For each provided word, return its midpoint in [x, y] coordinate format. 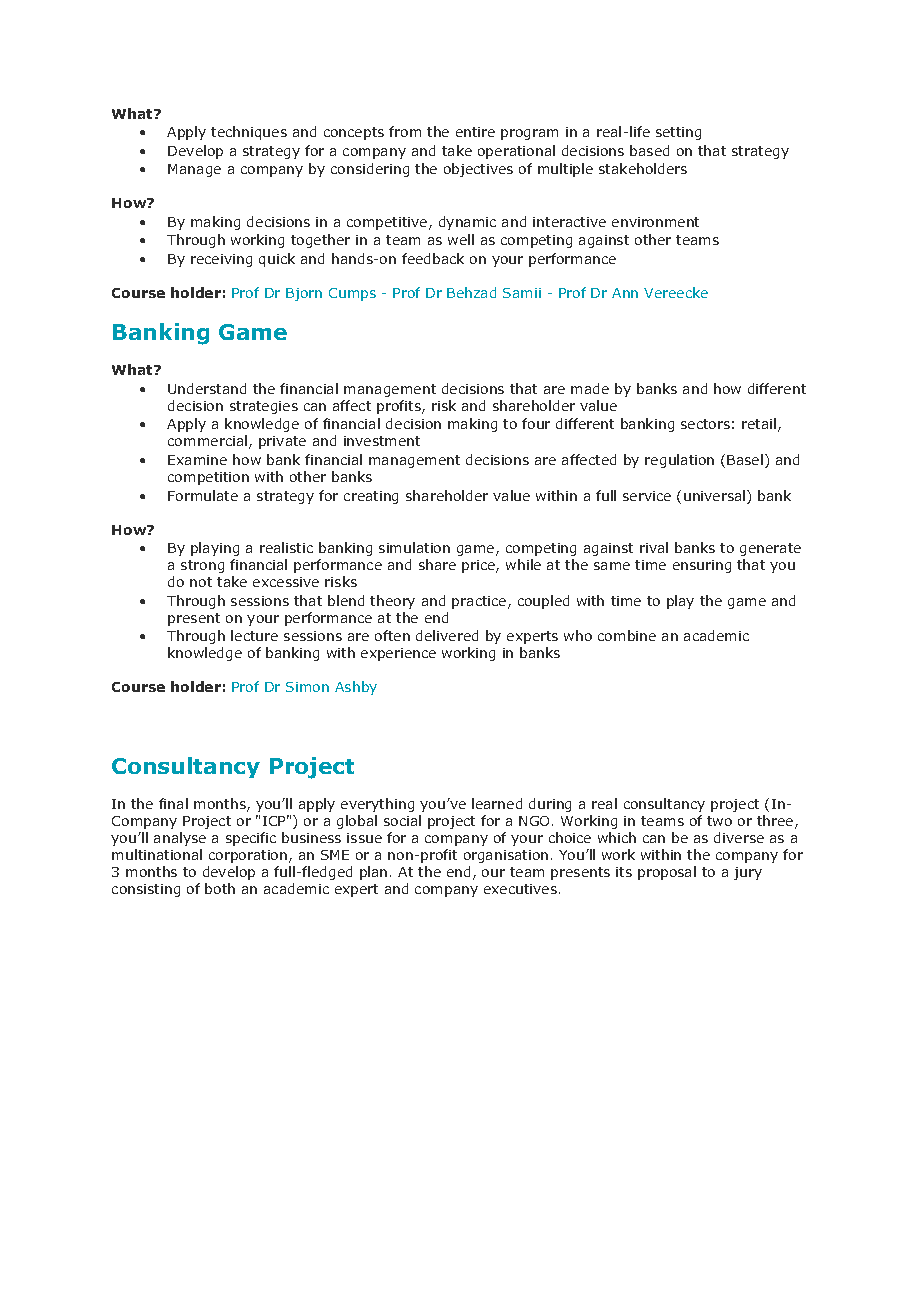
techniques [249, 133]
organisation [506, 856]
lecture [254, 635]
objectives [478, 170]
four [536, 423]
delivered [447, 635]
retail [760, 425]
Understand [207, 388]
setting [678, 133]
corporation [249, 856]
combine [627, 635]
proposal [667, 873]
